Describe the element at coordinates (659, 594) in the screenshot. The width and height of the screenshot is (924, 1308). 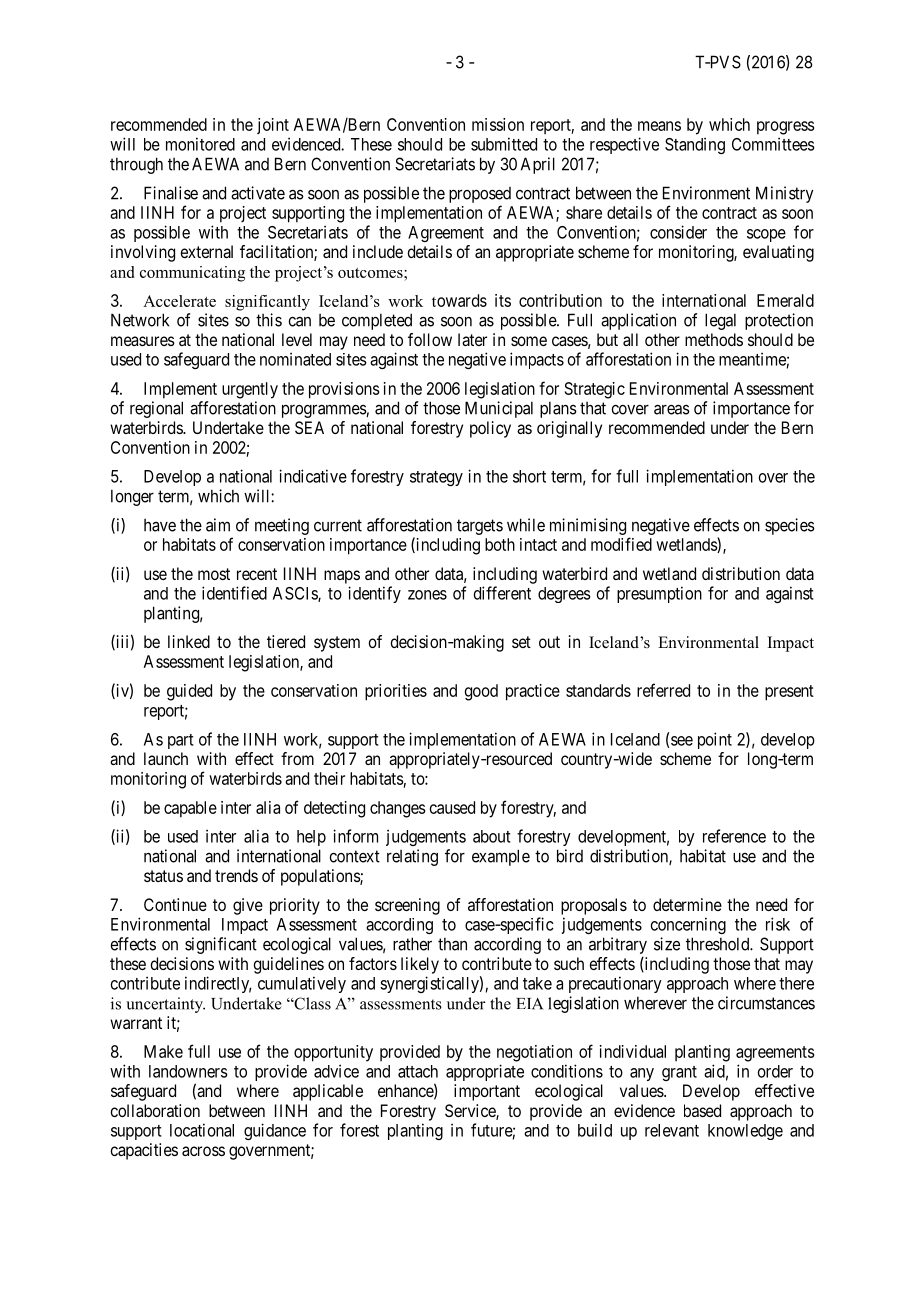
I see `presumption` at that location.
